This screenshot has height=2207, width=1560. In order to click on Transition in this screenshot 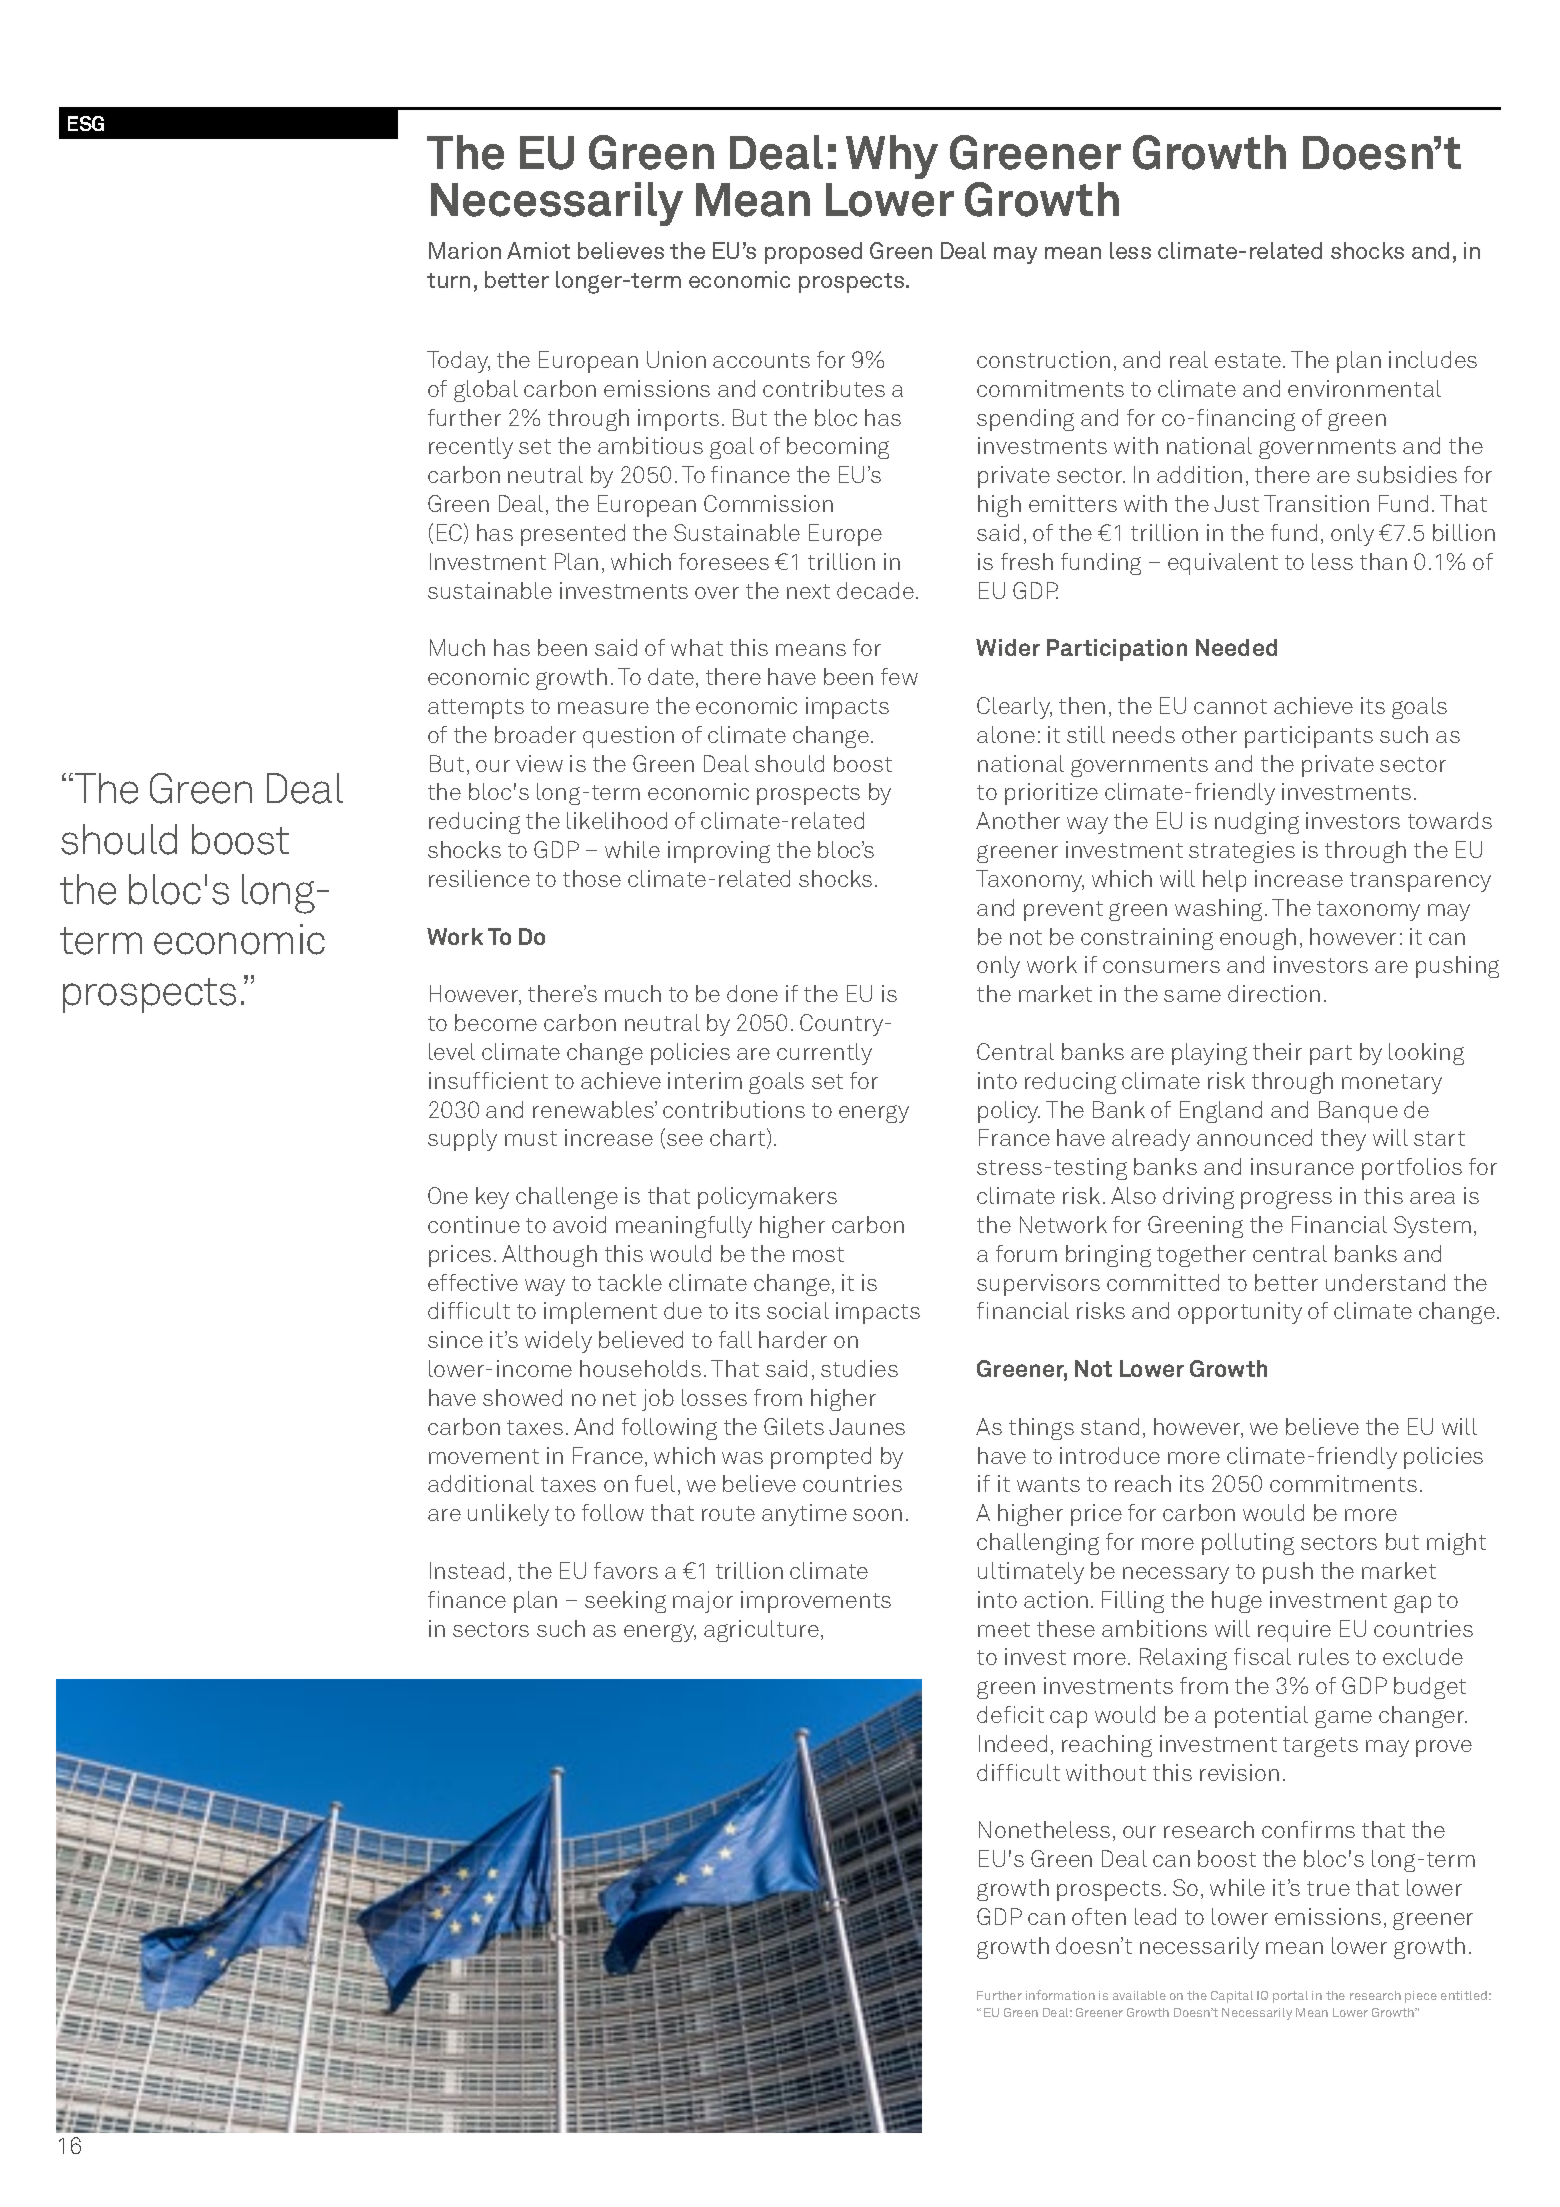, I will do `click(1316, 503)`.
